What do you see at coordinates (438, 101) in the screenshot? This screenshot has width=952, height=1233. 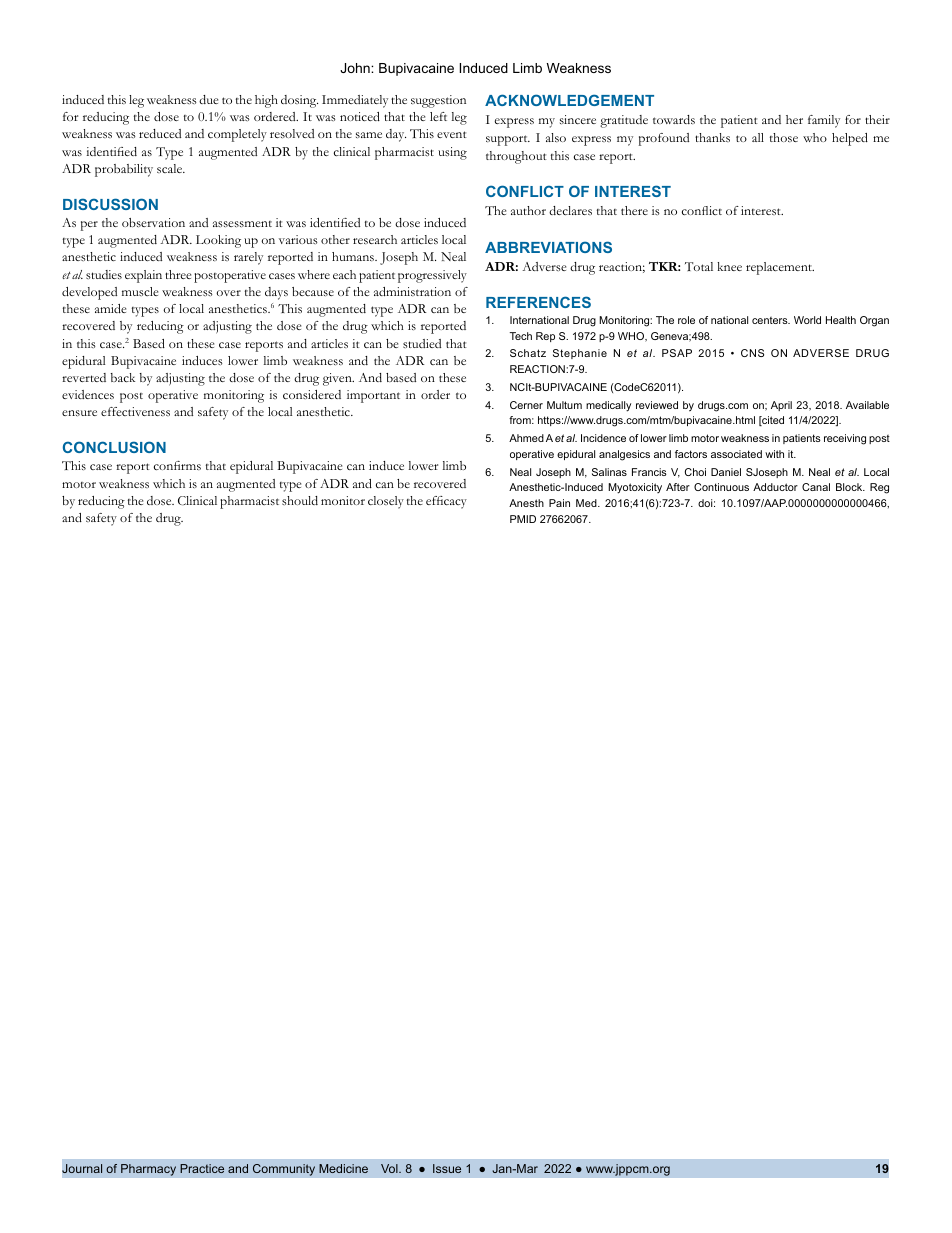 I see `suggestion` at bounding box center [438, 101].
